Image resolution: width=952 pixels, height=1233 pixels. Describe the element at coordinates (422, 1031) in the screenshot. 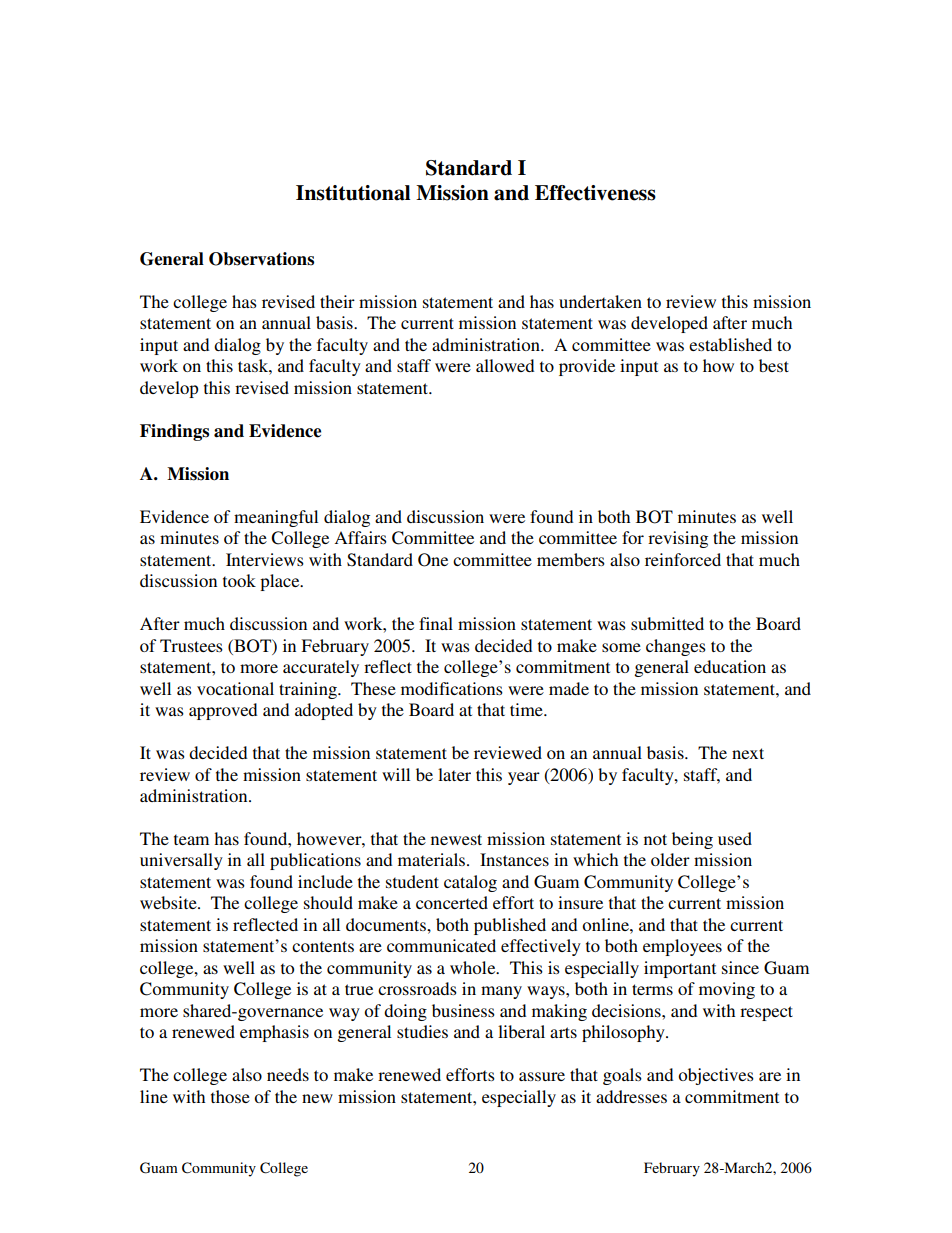

I see `studies` at that location.
